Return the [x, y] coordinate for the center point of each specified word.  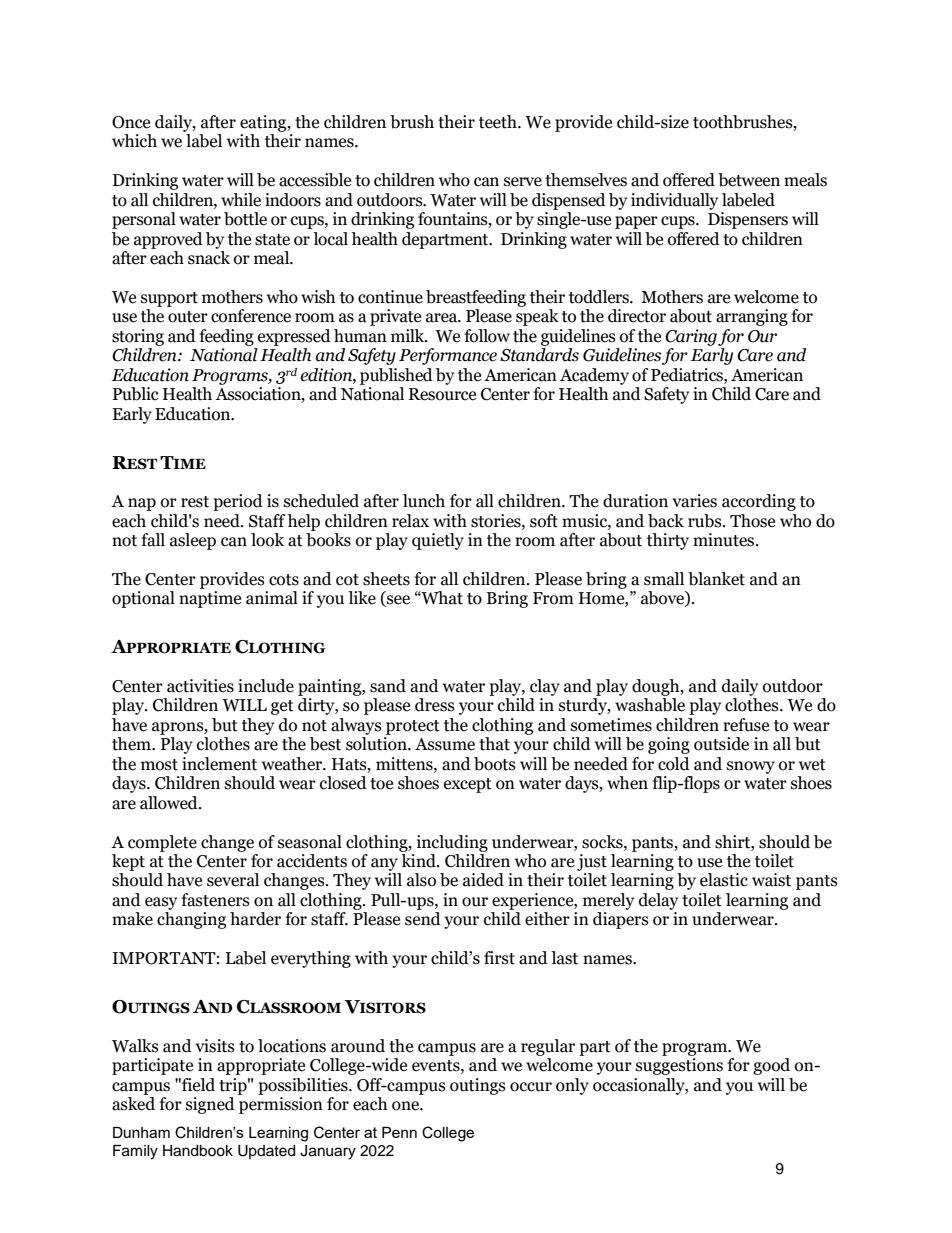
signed [210, 1105]
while [241, 200]
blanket [716, 579]
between [749, 180]
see [397, 601]
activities [200, 686]
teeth [499, 122]
